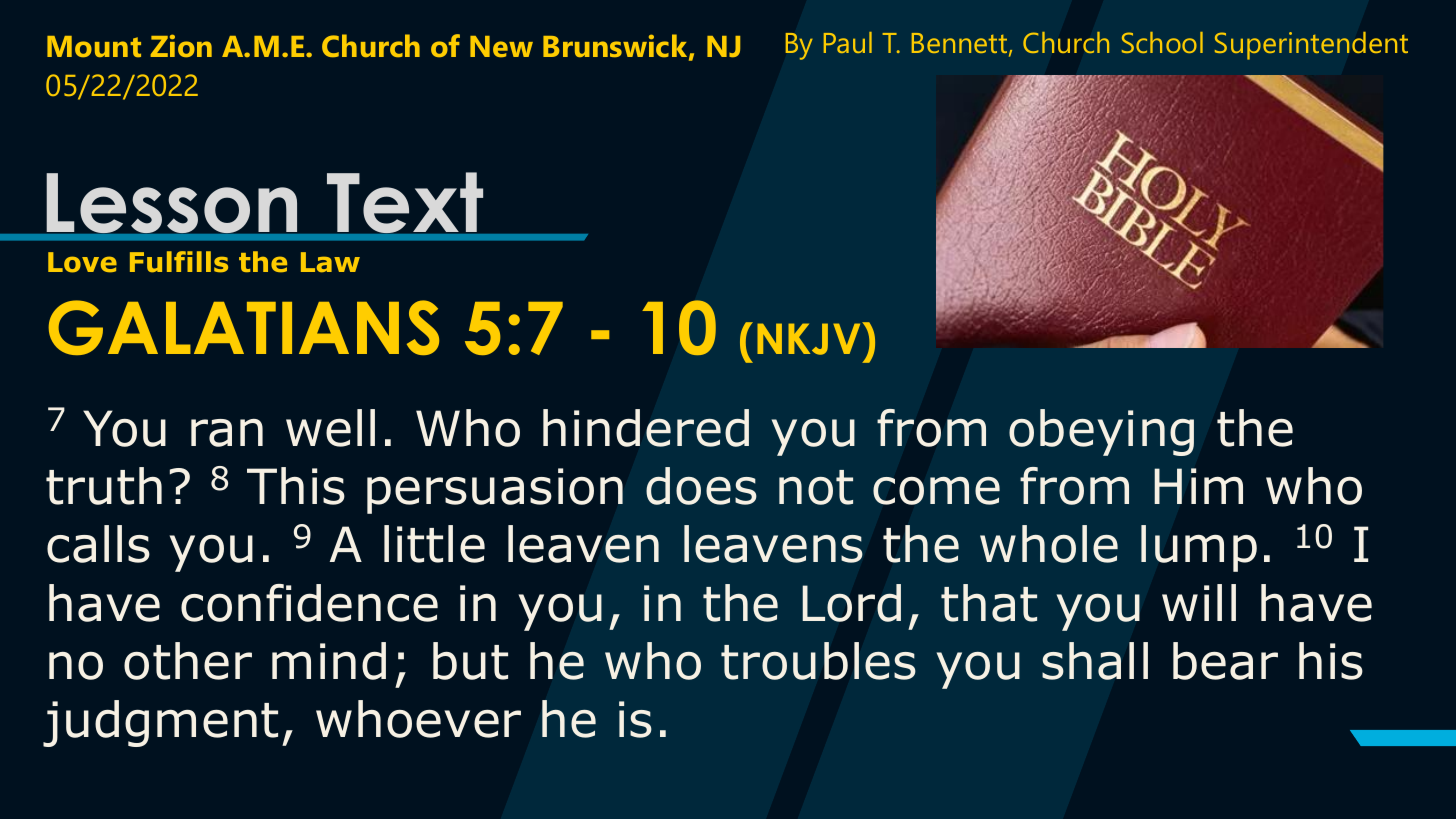 The width and height of the page is (1456, 819). I want to click on This, so click(296, 486).
